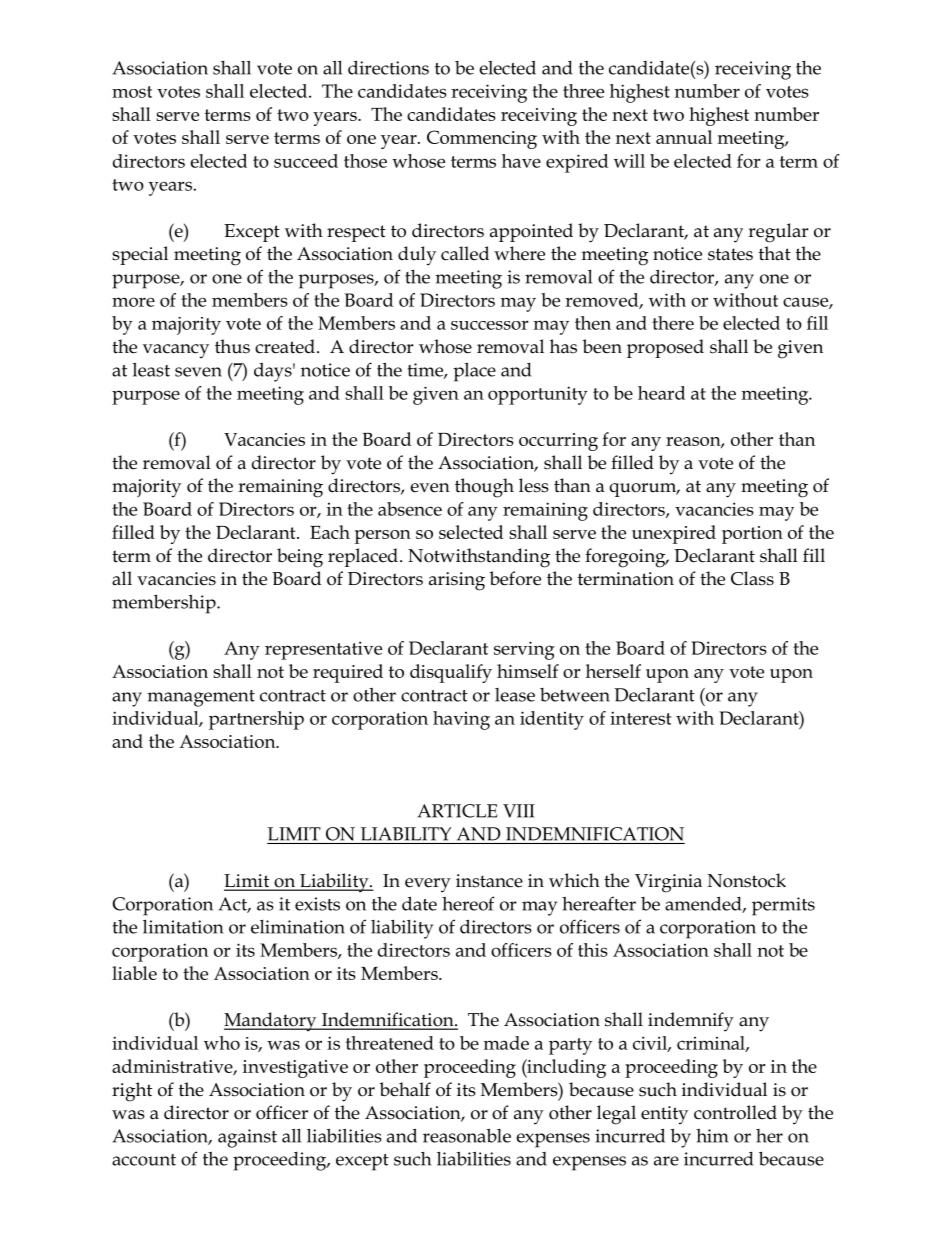 The height and width of the screenshot is (1233, 952). What do you see at coordinates (482, 139) in the screenshot?
I see `Commencing` at bounding box center [482, 139].
